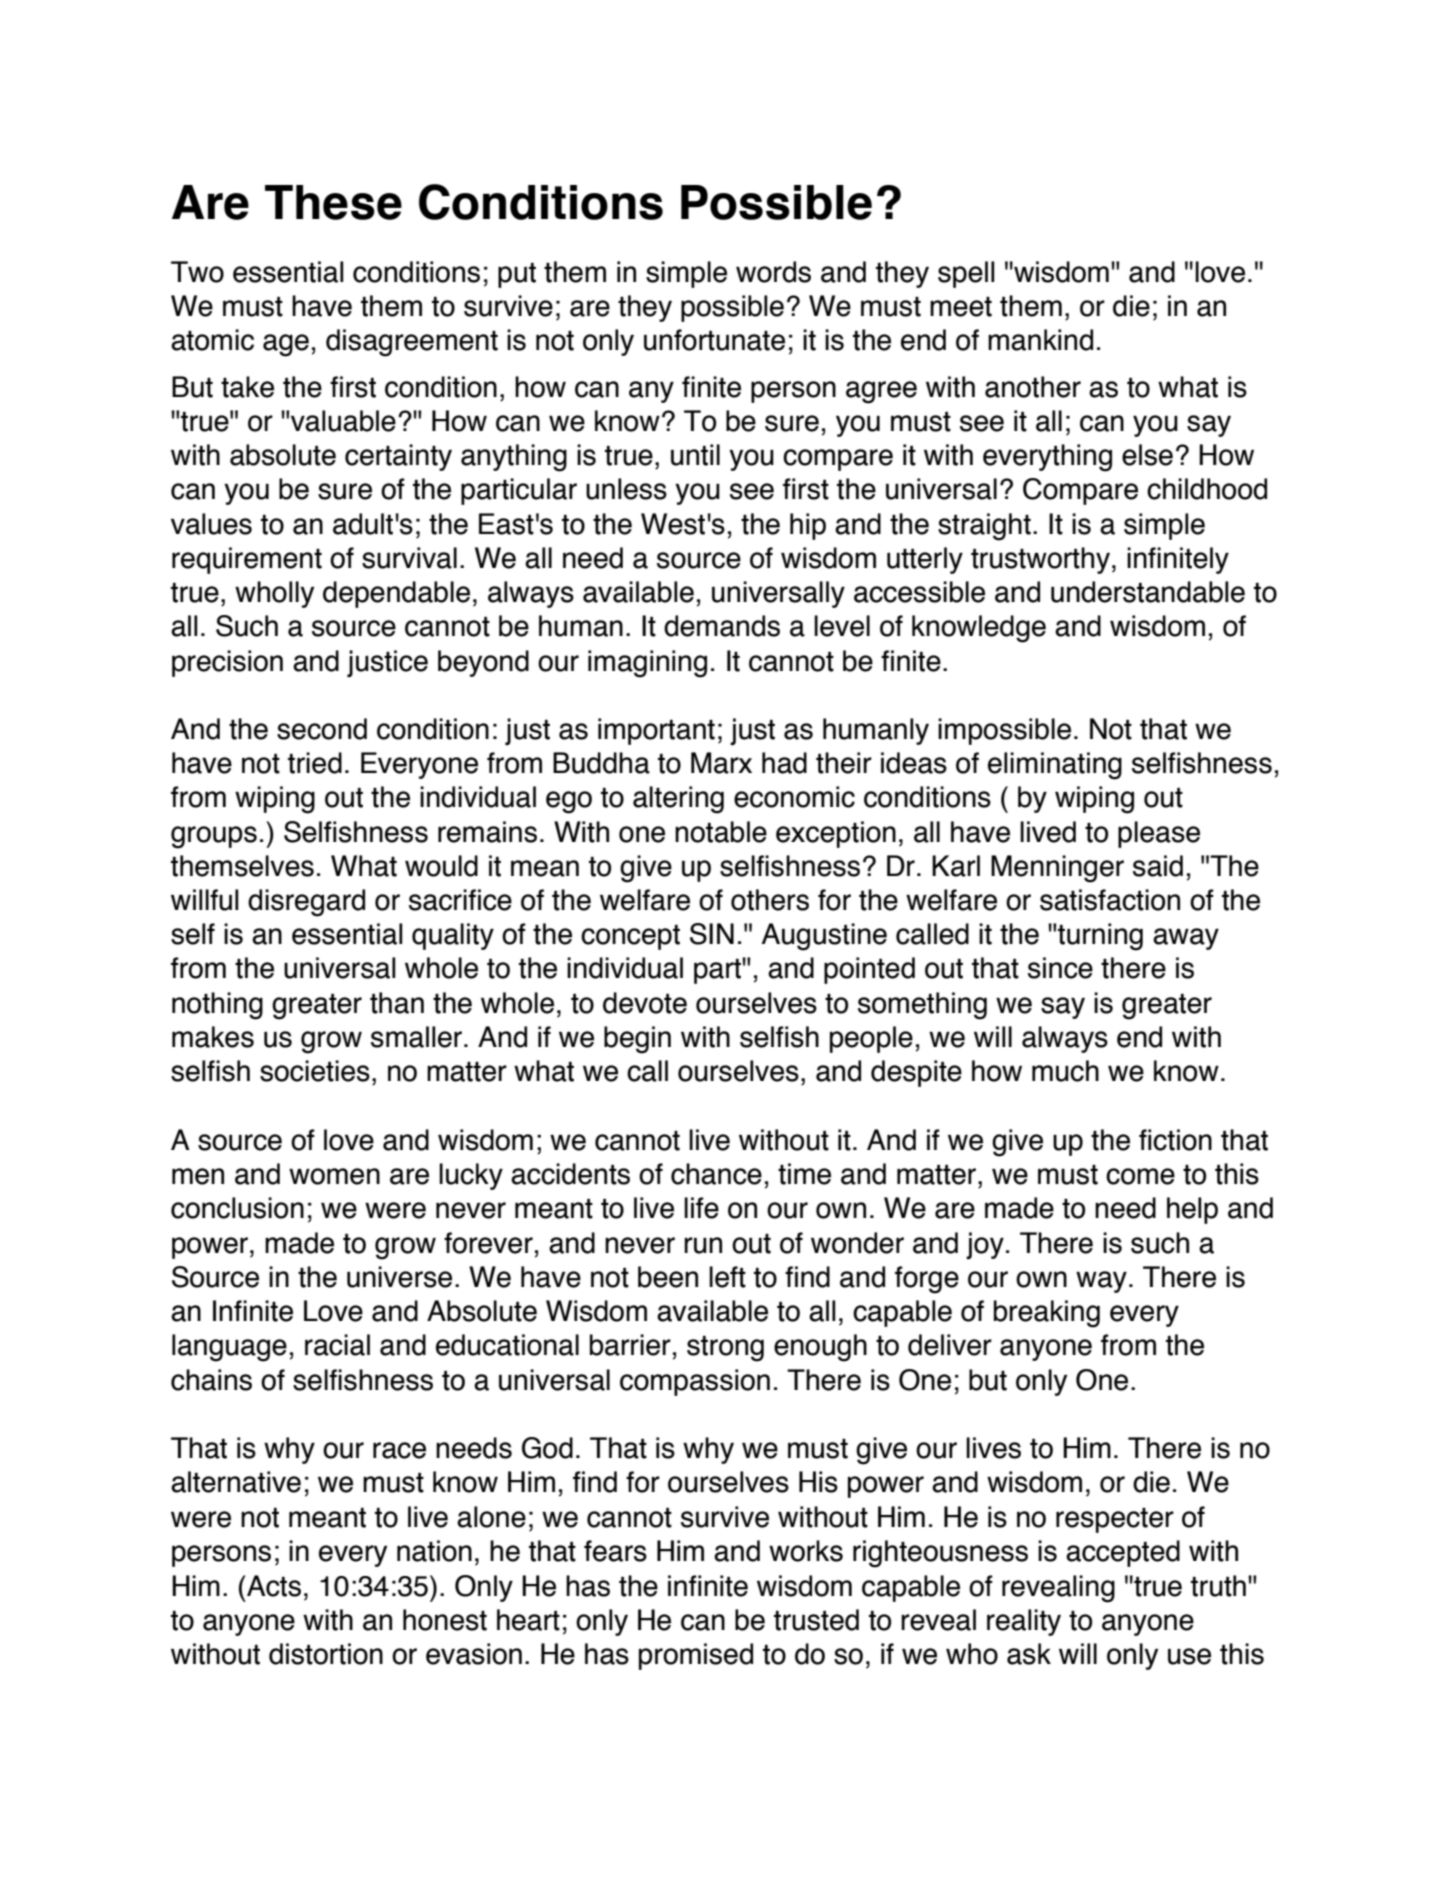 This page has width=1454, height=1882. What do you see at coordinates (1055, 766) in the page?
I see `eliminating` at bounding box center [1055, 766].
